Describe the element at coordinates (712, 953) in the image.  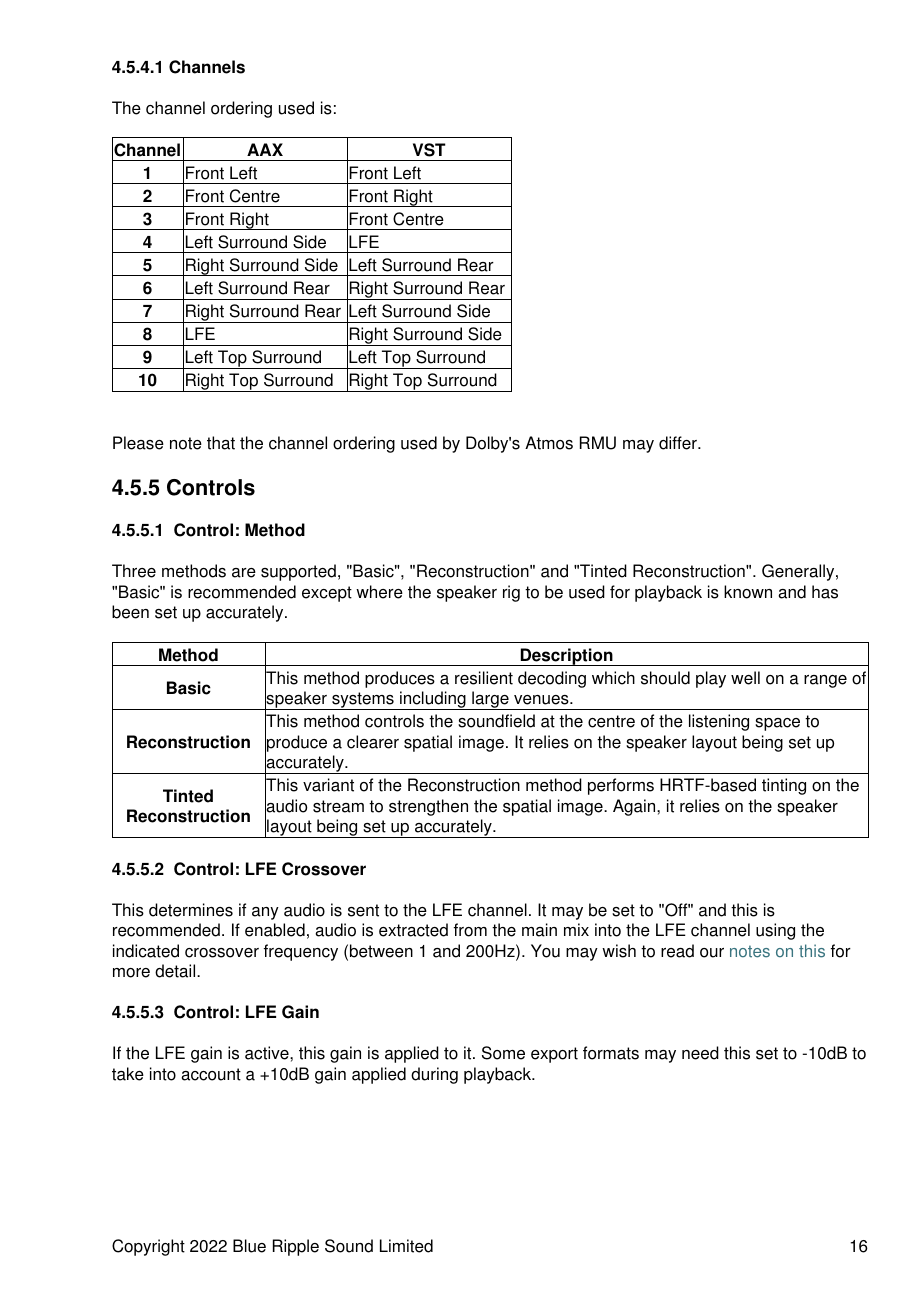
I see `our` at that location.
